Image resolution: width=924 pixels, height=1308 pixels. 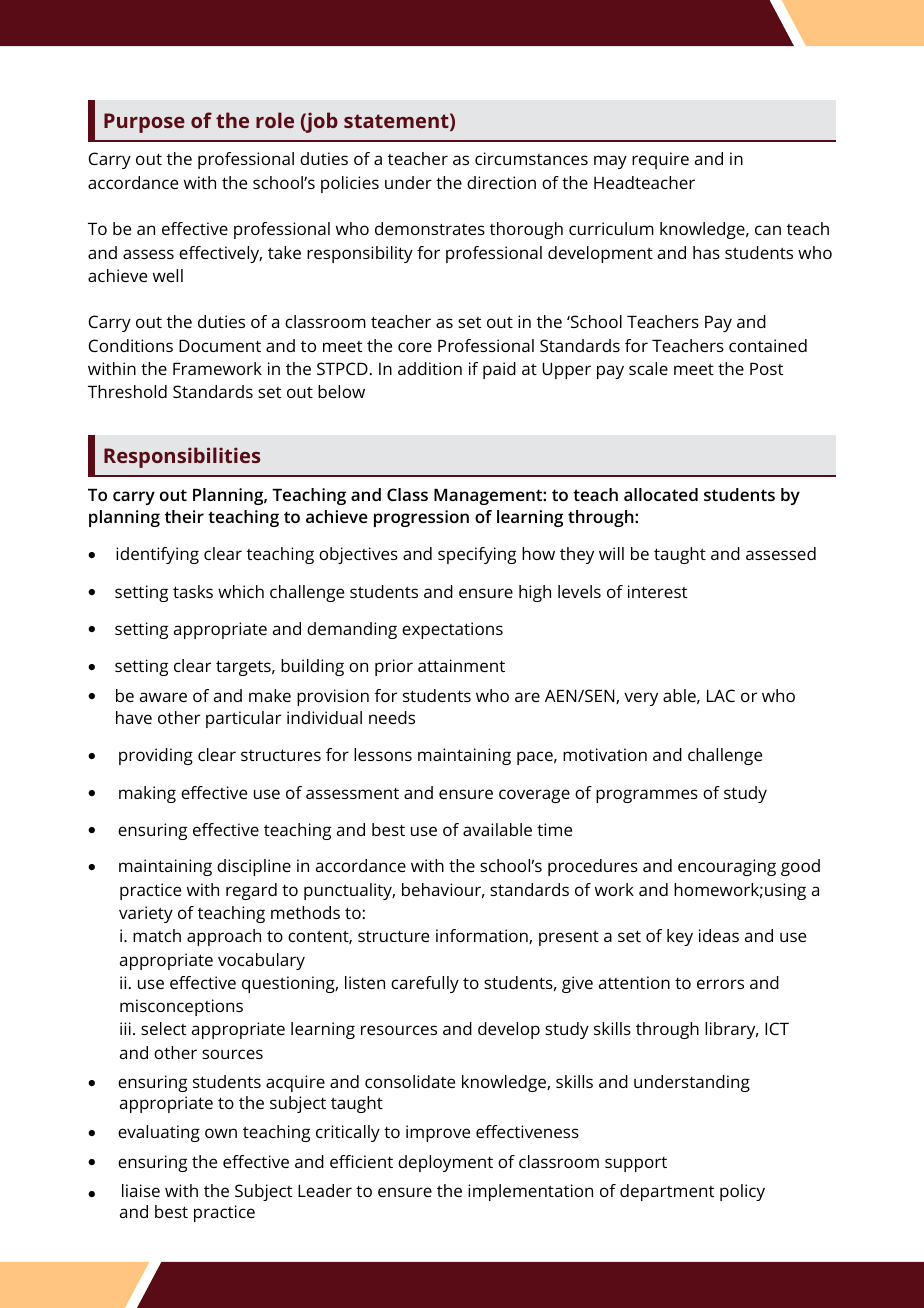 What do you see at coordinates (144, 123) in the screenshot?
I see `Purpose` at bounding box center [144, 123].
